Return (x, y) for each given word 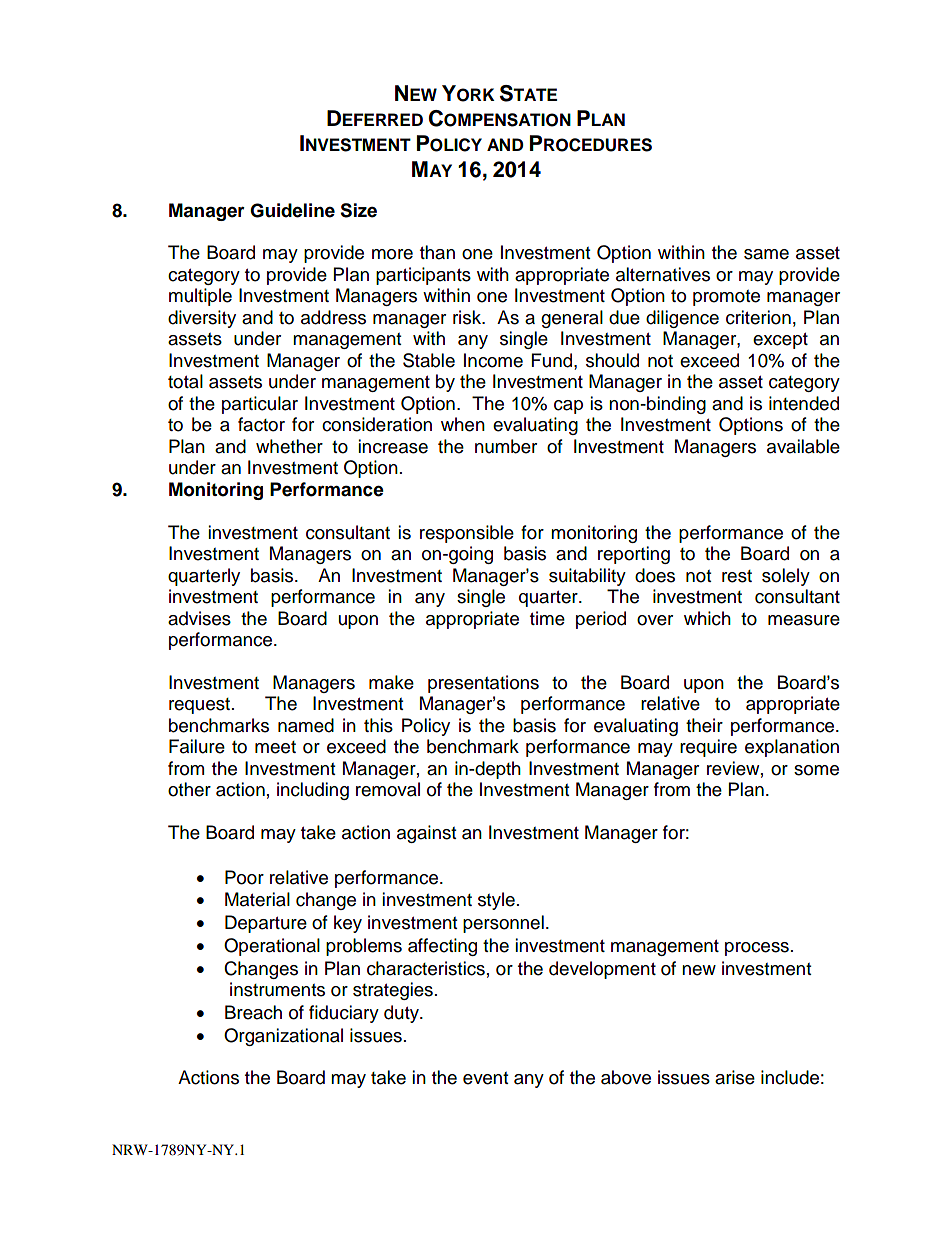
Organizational (283, 1037)
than (437, 252)
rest (737, 576)
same (766, 254)
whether (289, 446)
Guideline (292, 210)
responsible (467, 534)
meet (275, 747)
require (708, 748)
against (426, 834)
